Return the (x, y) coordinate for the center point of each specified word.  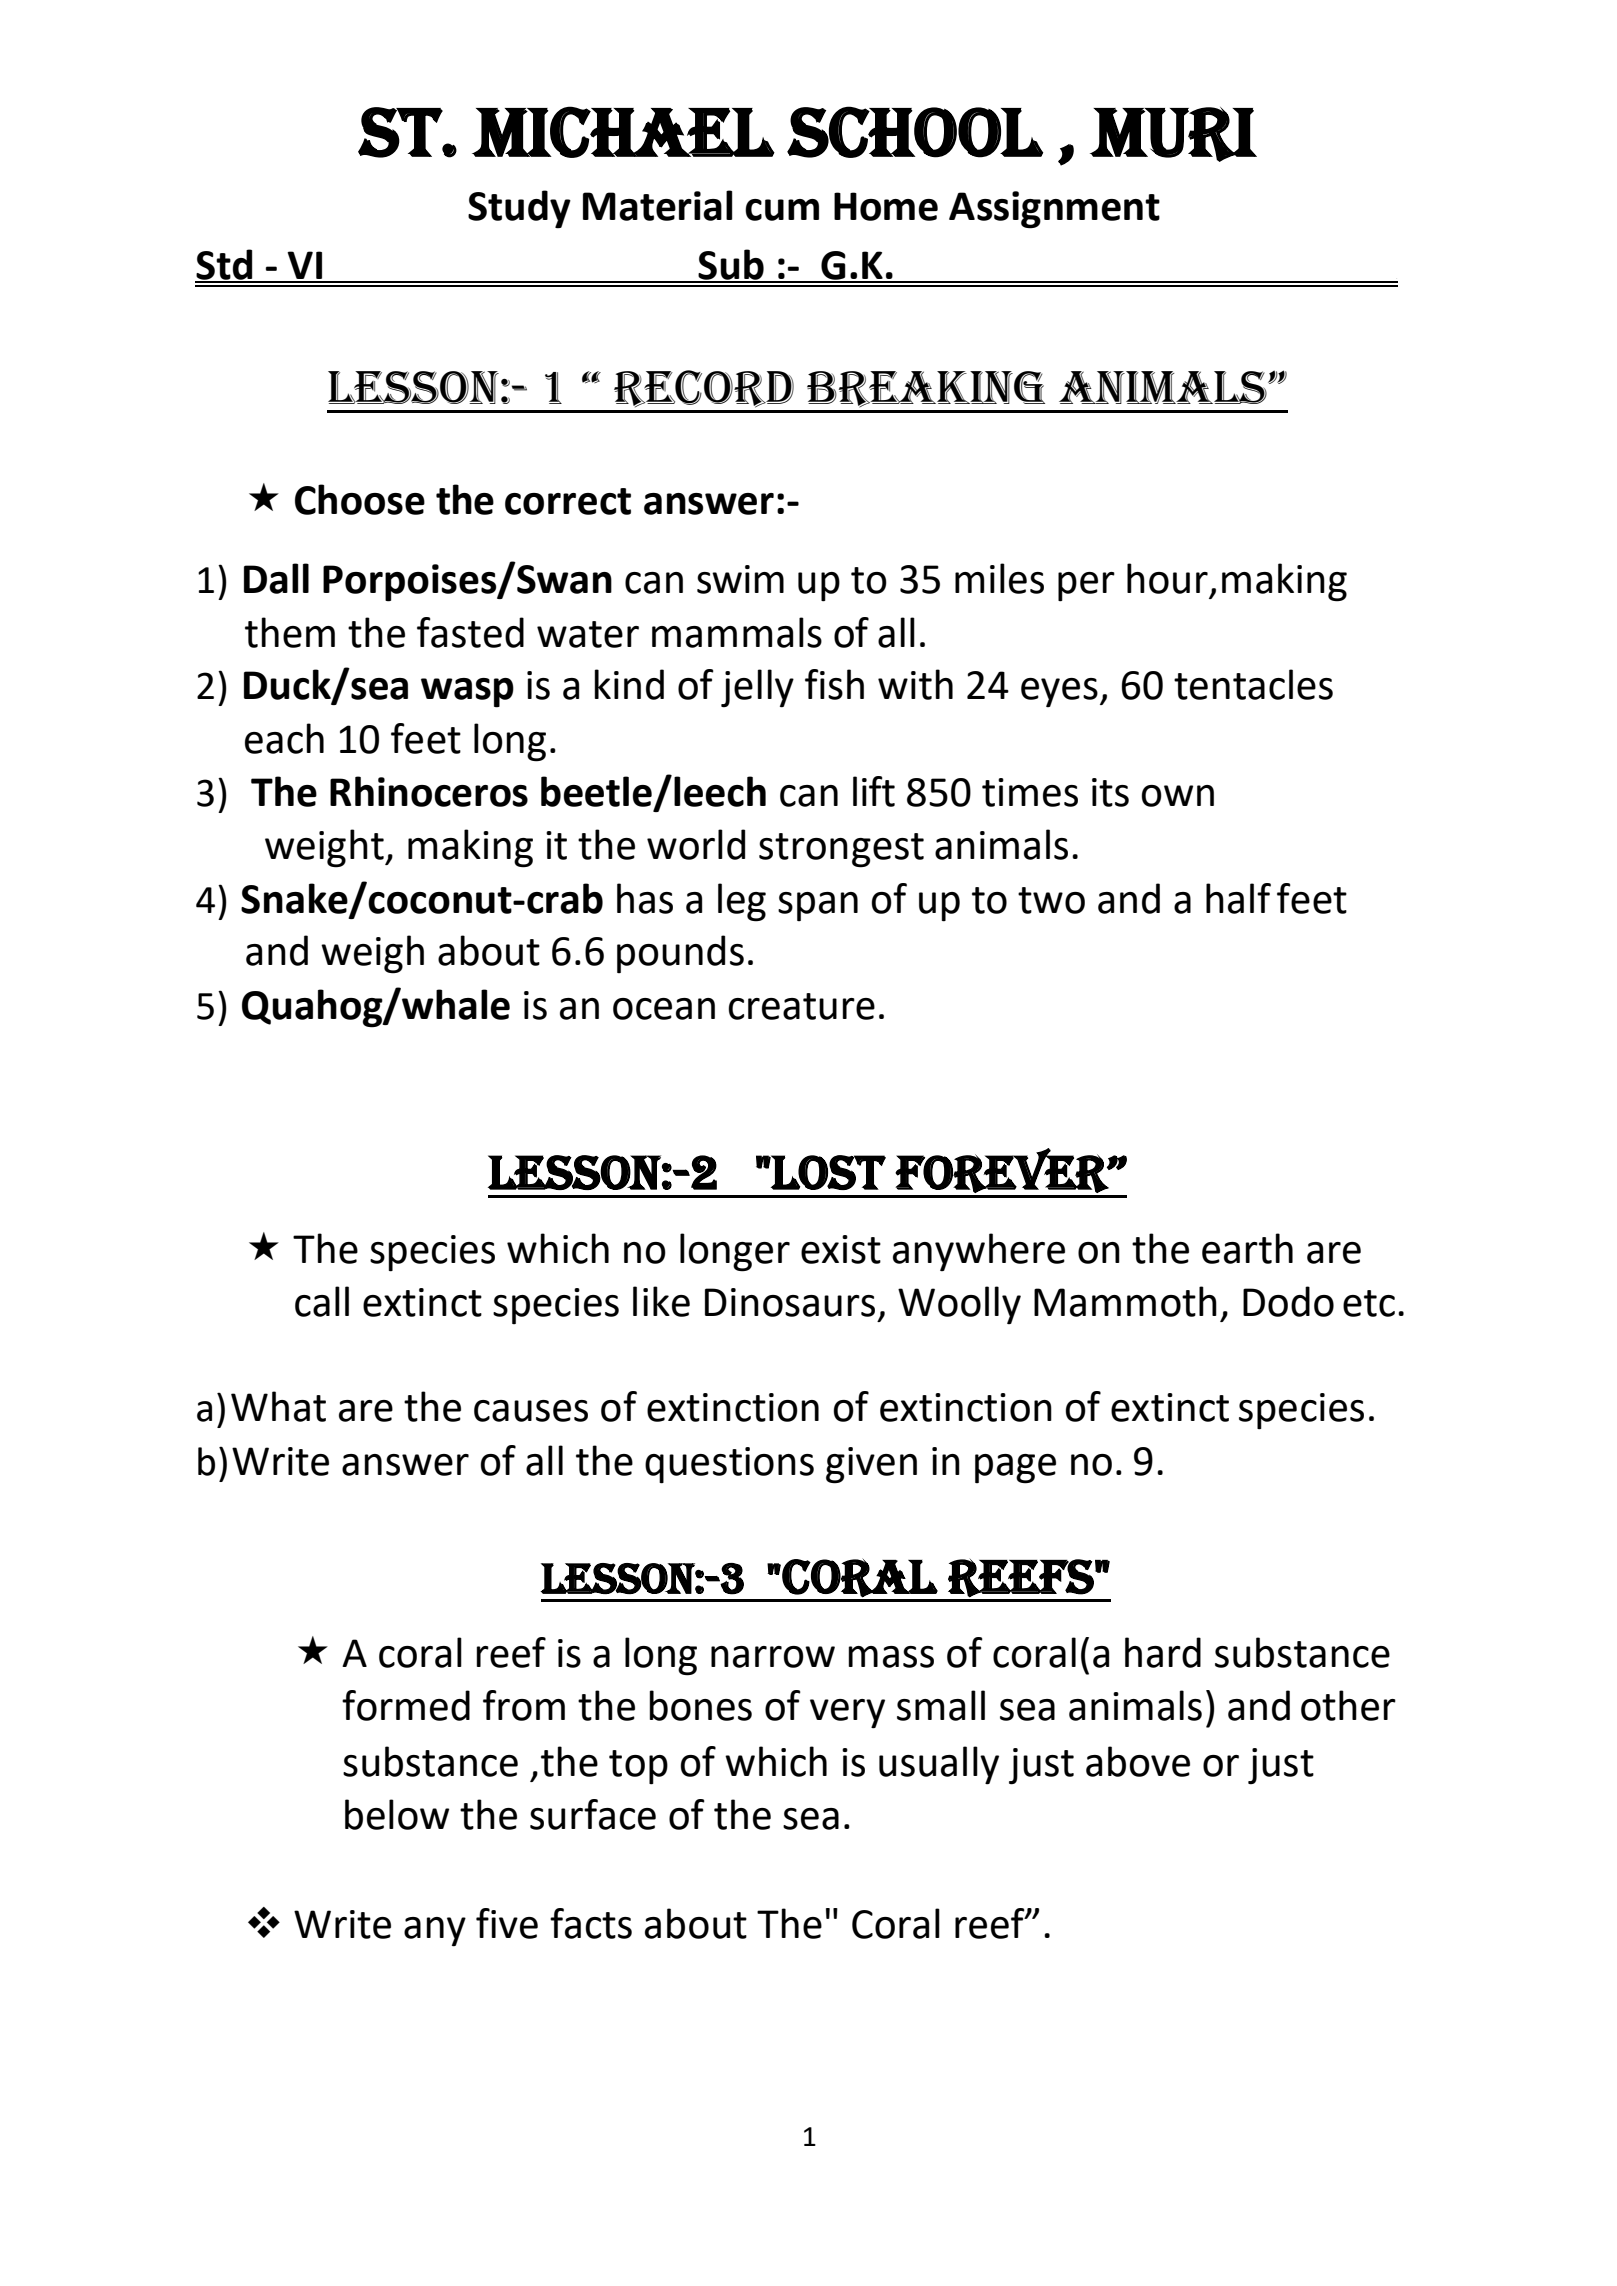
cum (782, 210)
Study (519, 209)
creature (802, 1006)
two (1051, 900)
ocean (664, 1009)
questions (729, 1465)
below (397, 1814)
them (290, 632)
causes (531, 1411)
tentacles (1253, 684)
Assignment (1054, 210)
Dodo (1288, 1301)
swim (740, 579)
